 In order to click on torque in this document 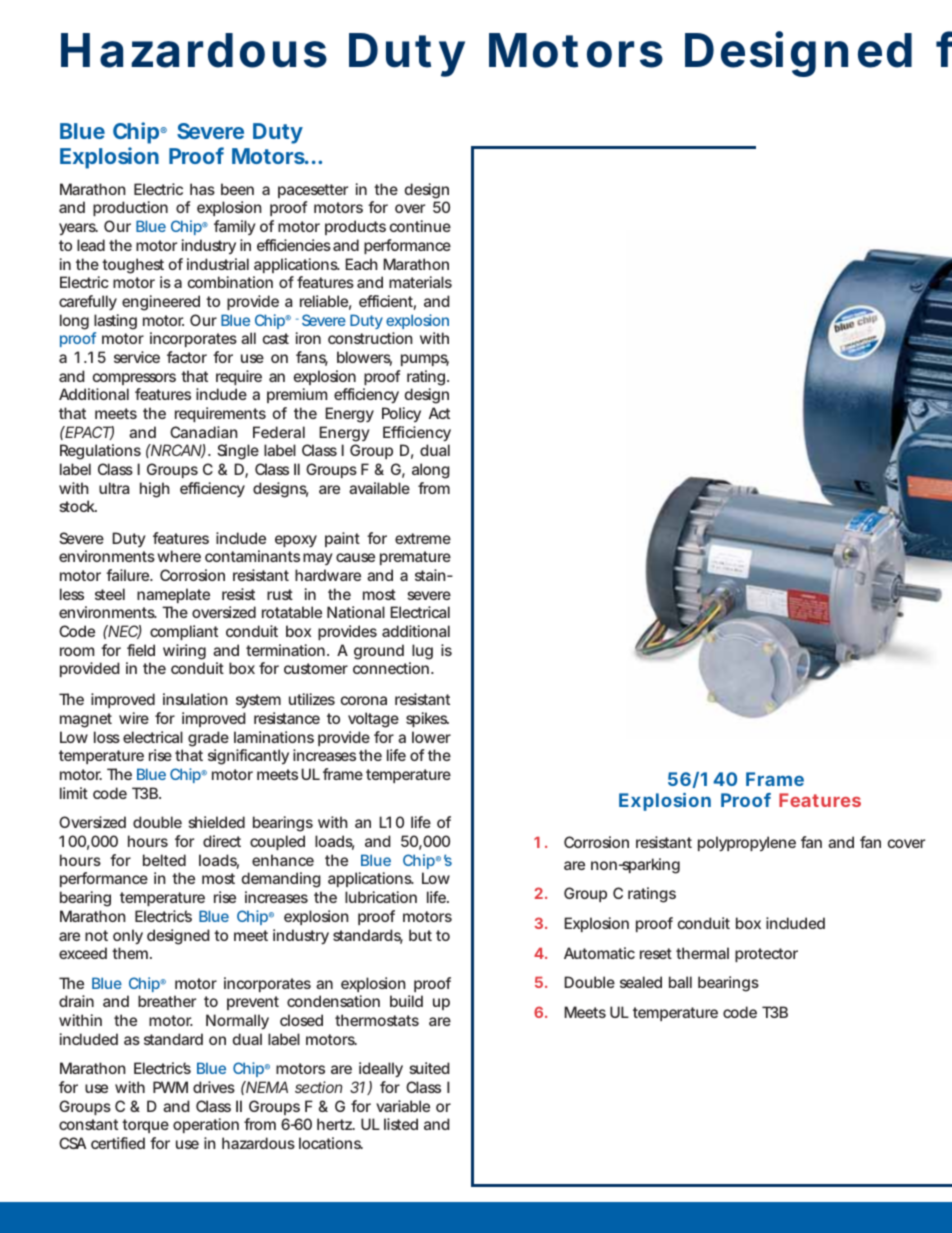, I will do `click(145, 1126)`.
